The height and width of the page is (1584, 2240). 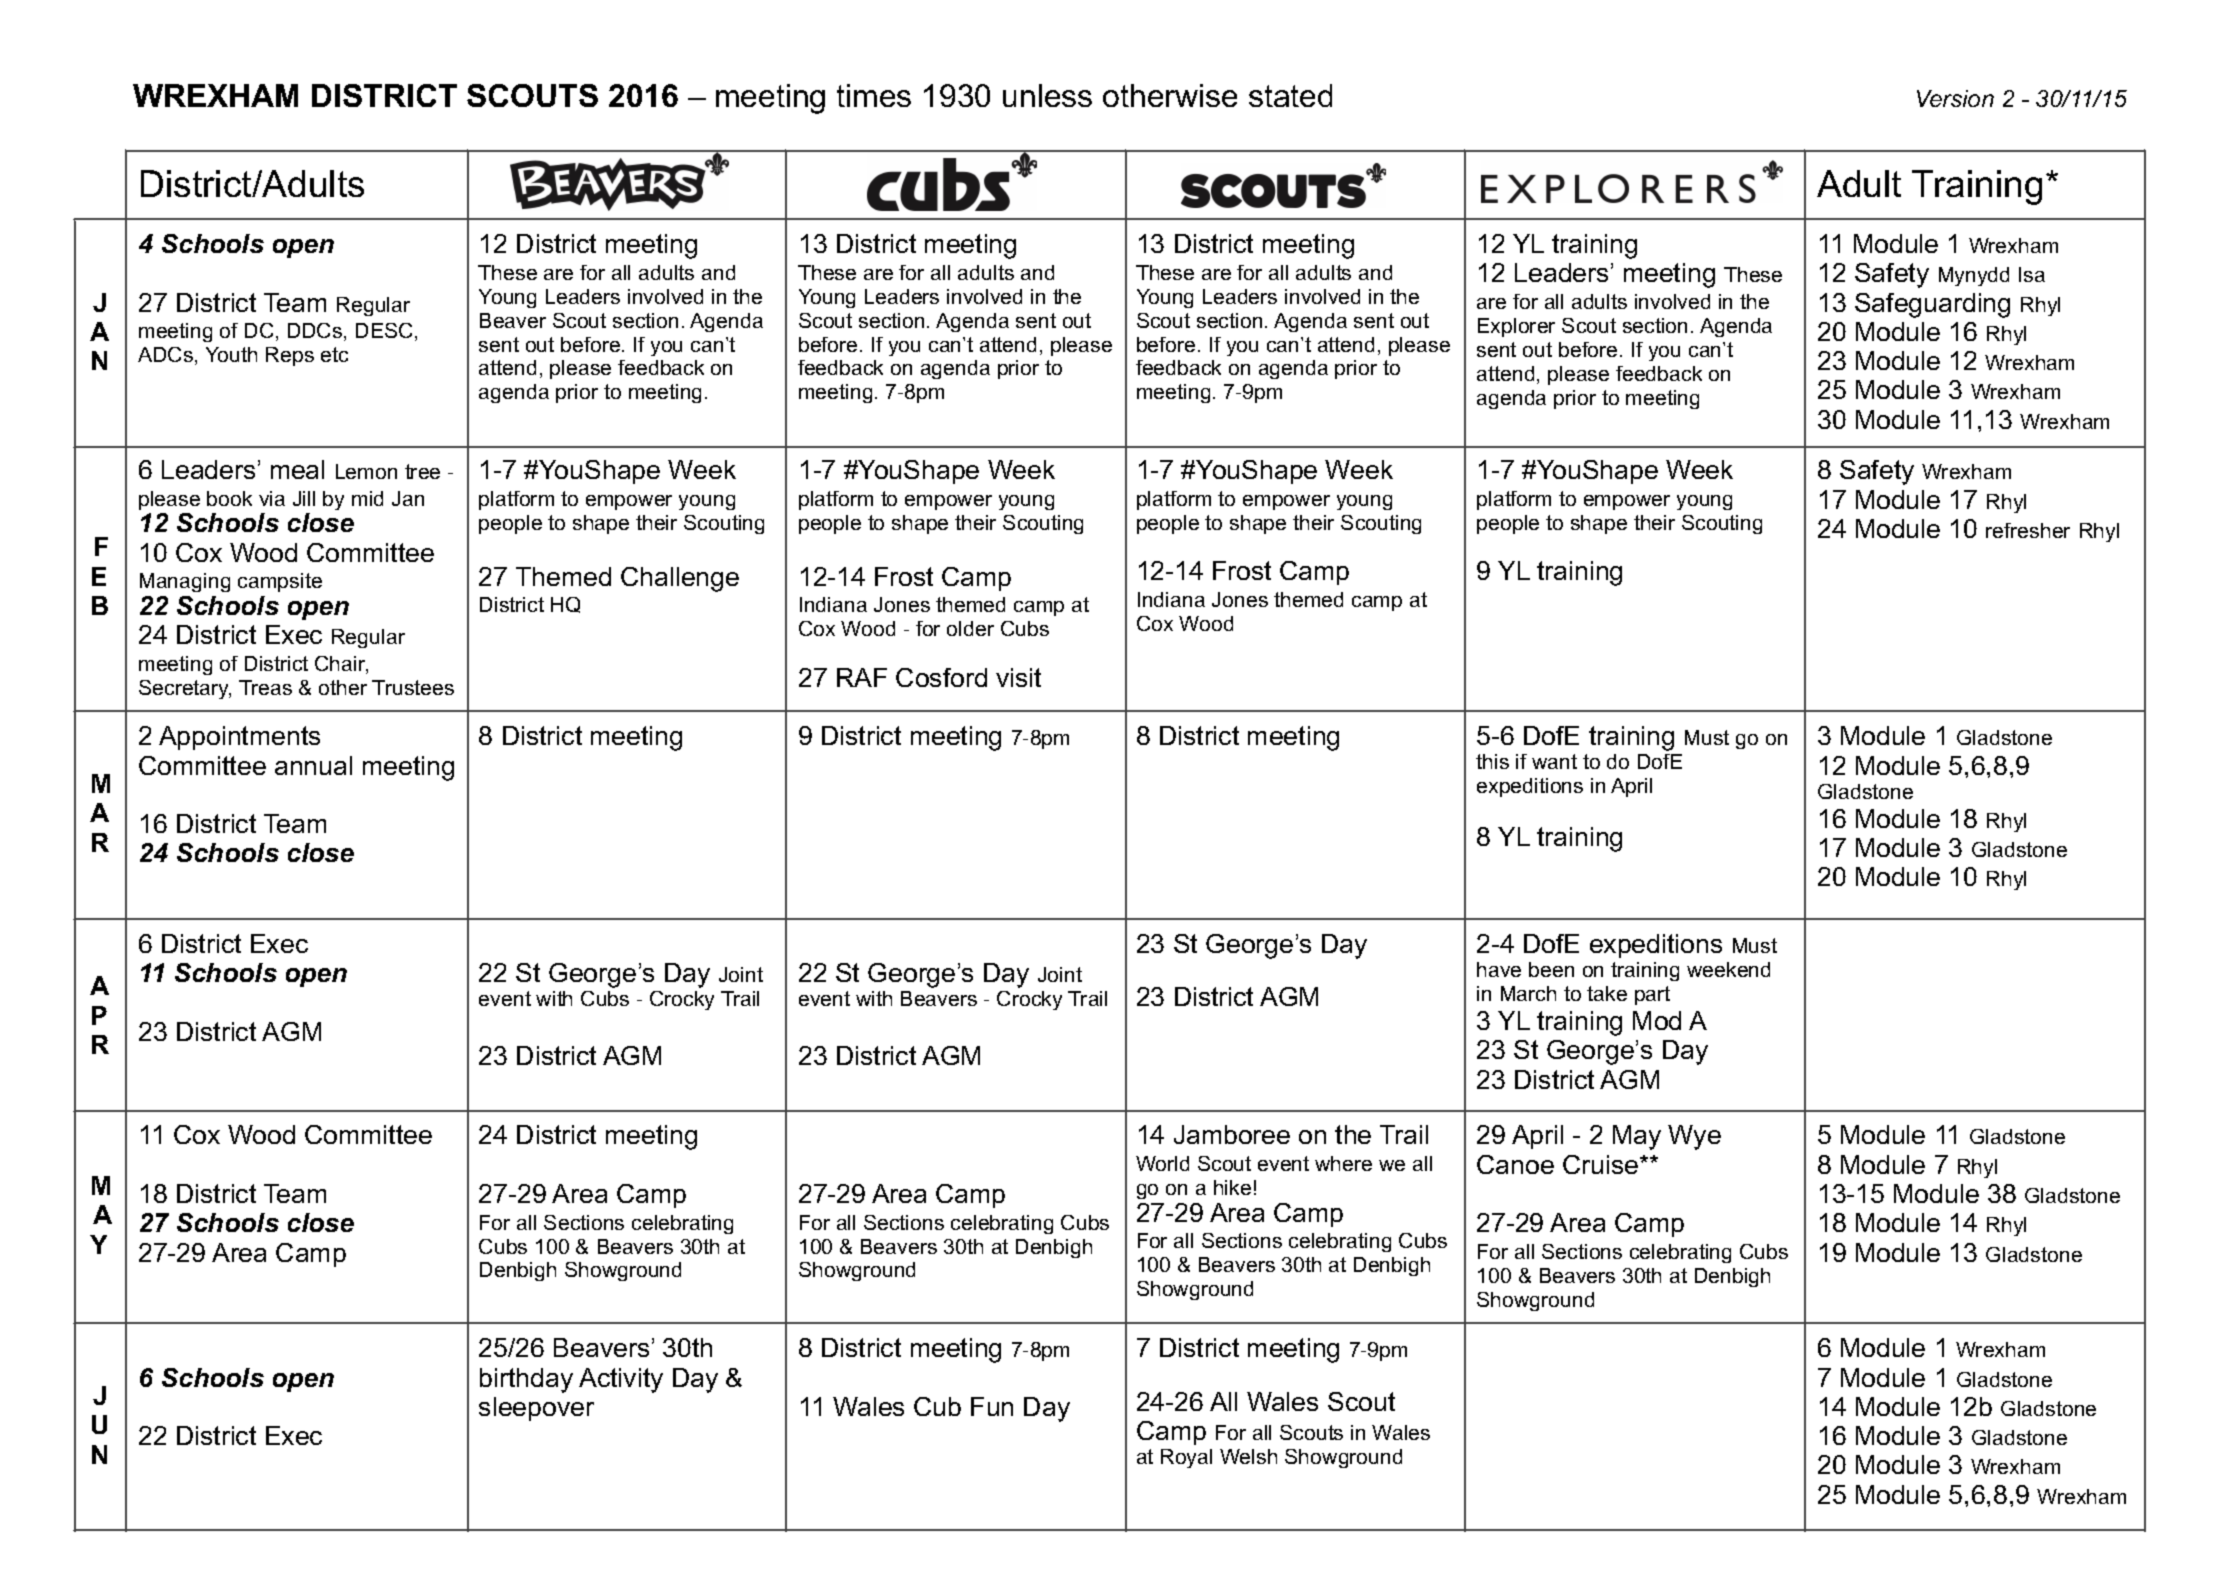 I want to click on unless, so click(x=1047, y=95).
